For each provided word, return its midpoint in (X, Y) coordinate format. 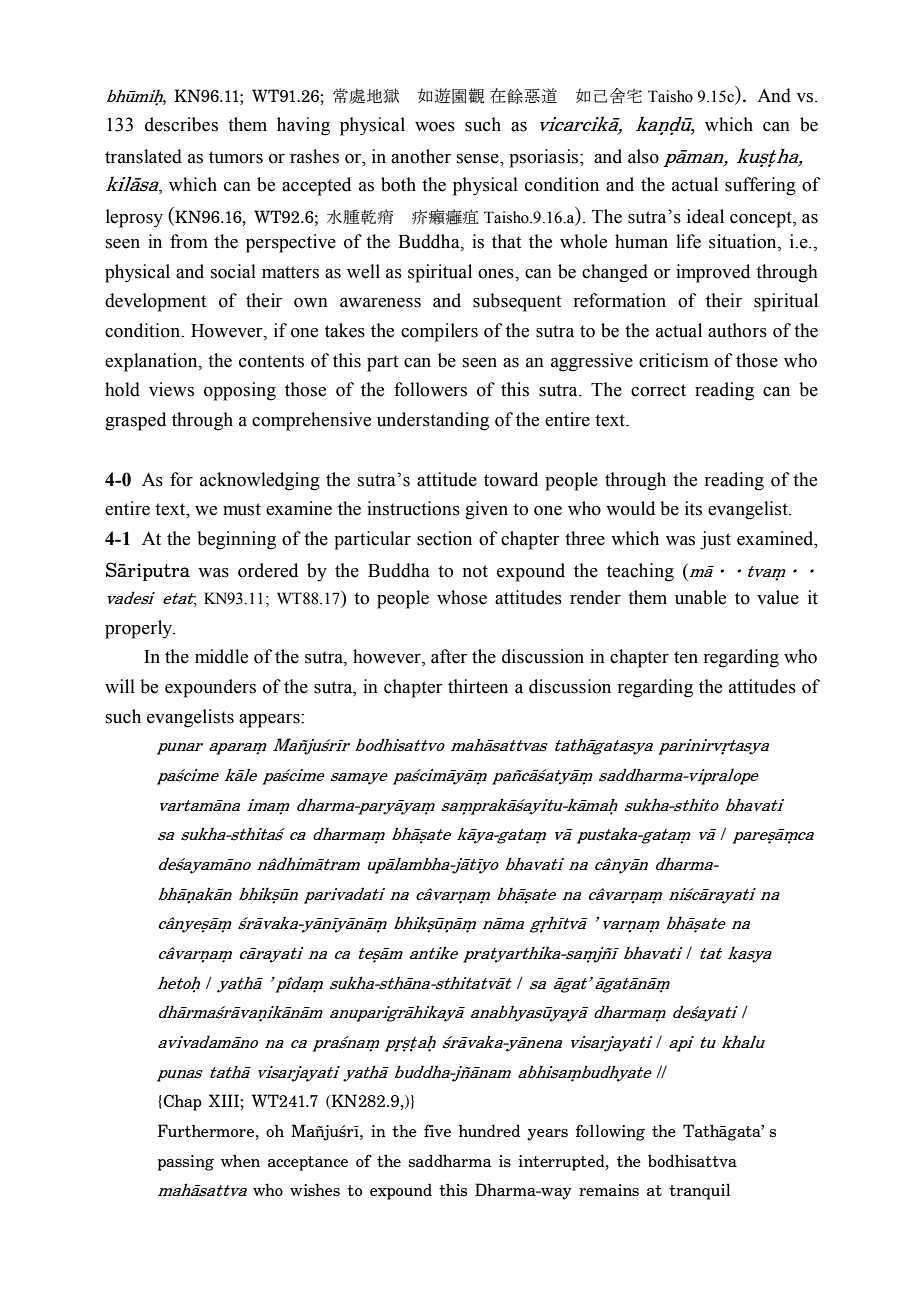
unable (700, 597)
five (437, 1130)
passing (186, 1163)
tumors (236, 157)
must (242, 509)
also (643, 156)
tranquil (699, 1191)
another (421, 156)
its (693, 508)
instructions (413, 508)
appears (270, 721)
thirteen (478, 686)
